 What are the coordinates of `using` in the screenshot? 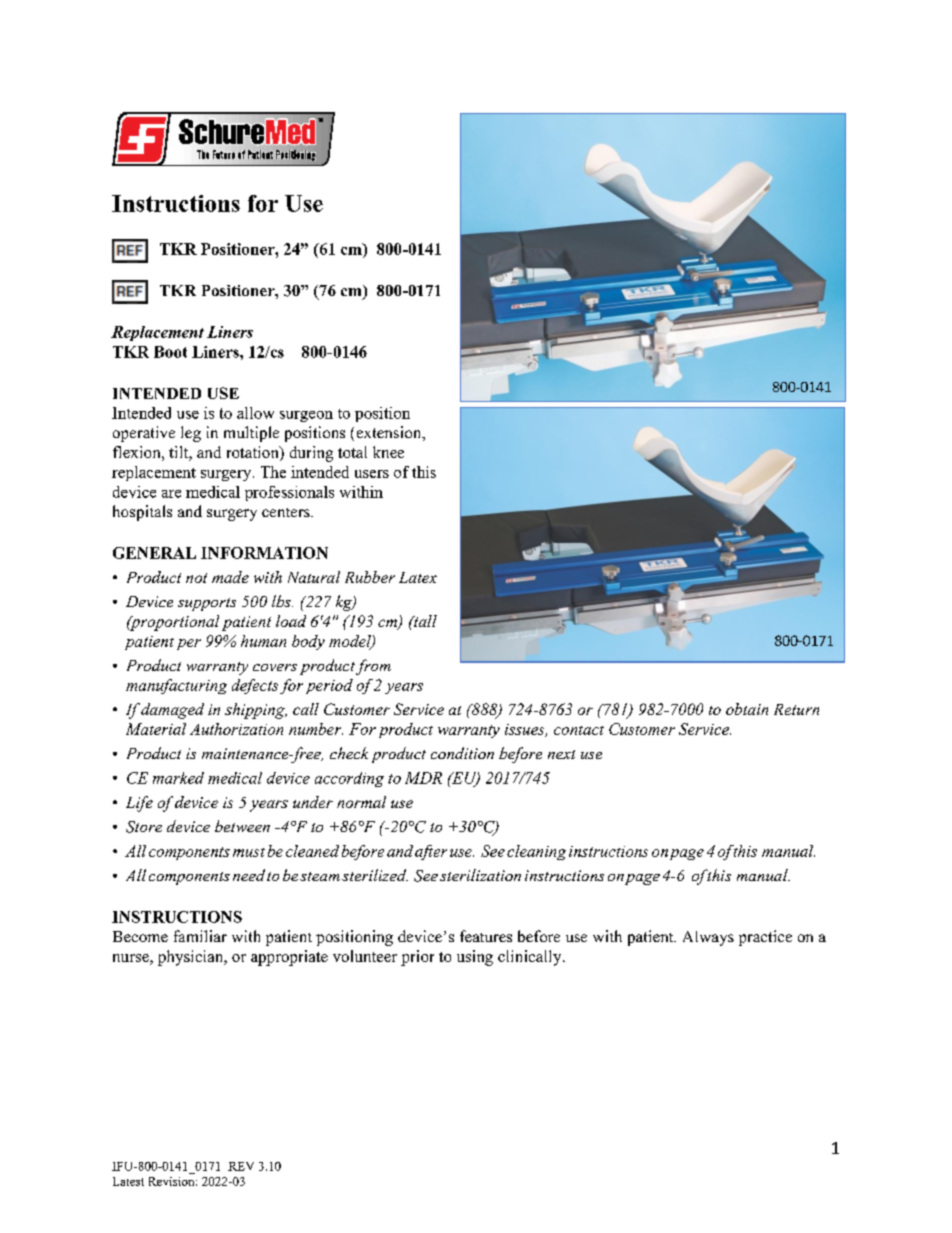 It's located at (475, 958).
